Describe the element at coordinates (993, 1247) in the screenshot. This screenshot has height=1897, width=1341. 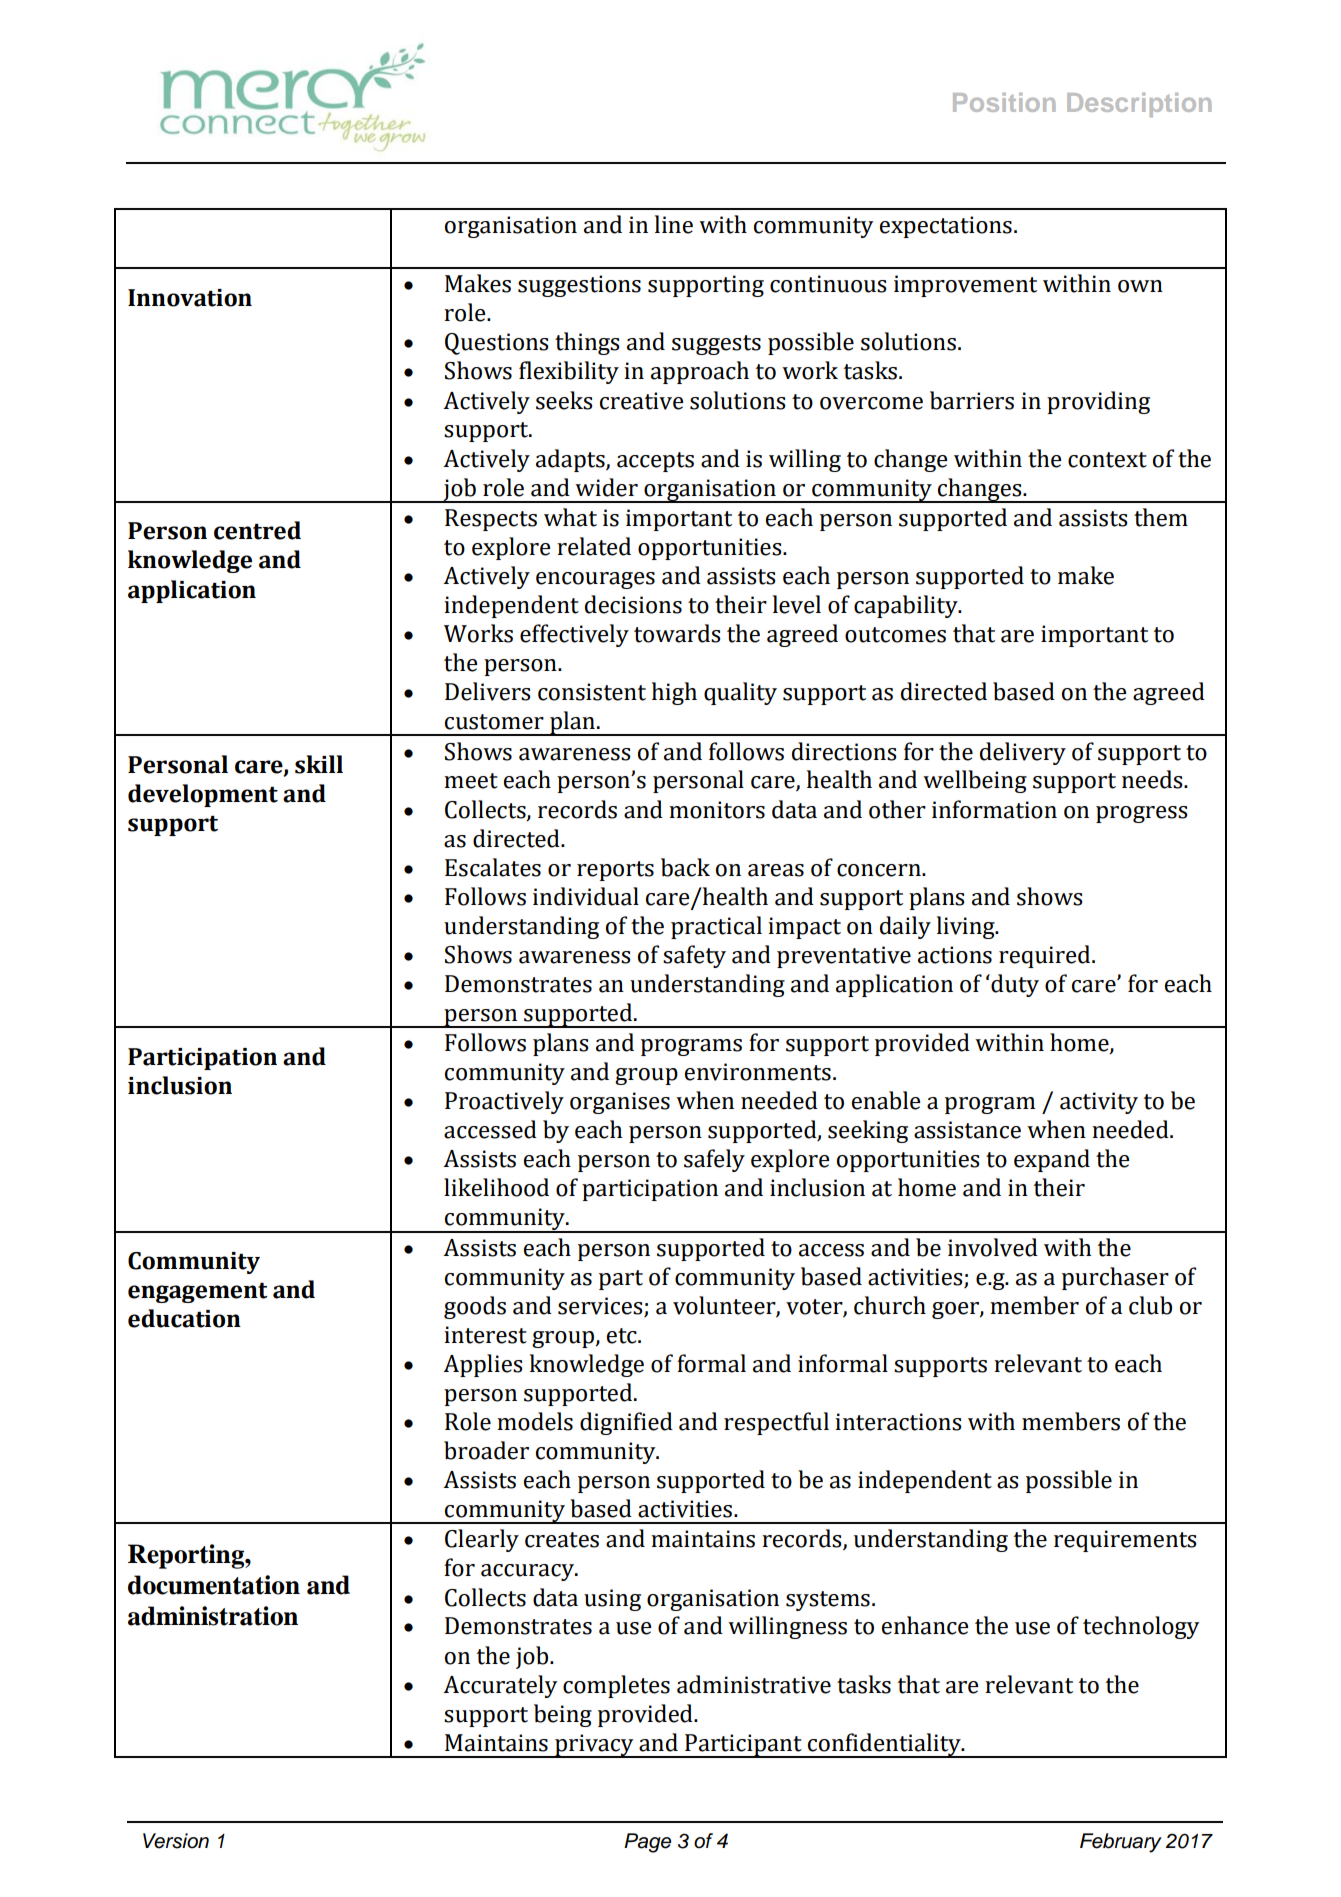
I see `involved` at that location.
